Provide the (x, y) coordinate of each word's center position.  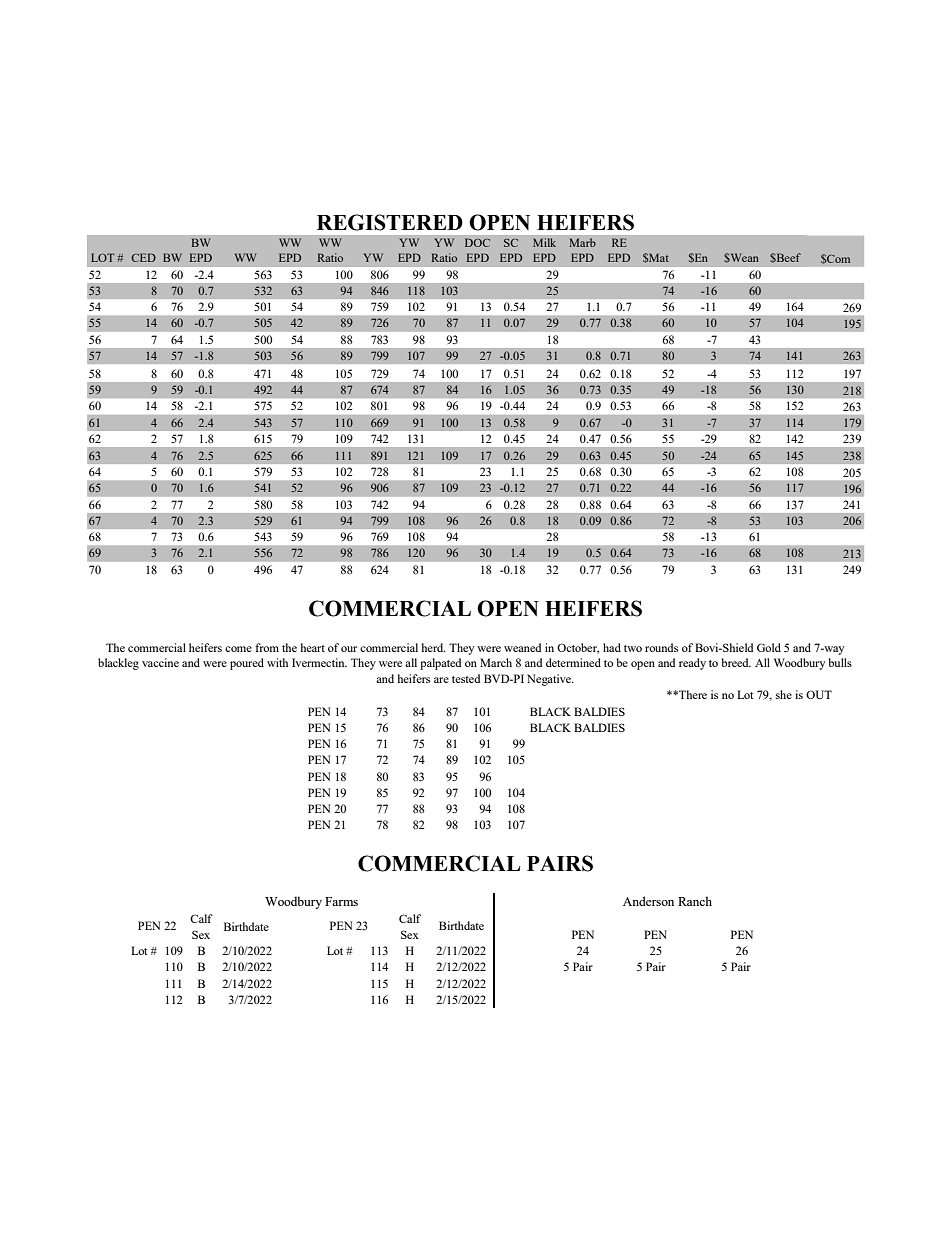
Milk (544, 242)
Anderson (648, 901)
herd (433, 647)
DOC (477, 242)
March (496, 662)
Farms (341, 901)
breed (736, 662)
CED (143, 257)
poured (247, 664)
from (267, 647)
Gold (769, 647)
